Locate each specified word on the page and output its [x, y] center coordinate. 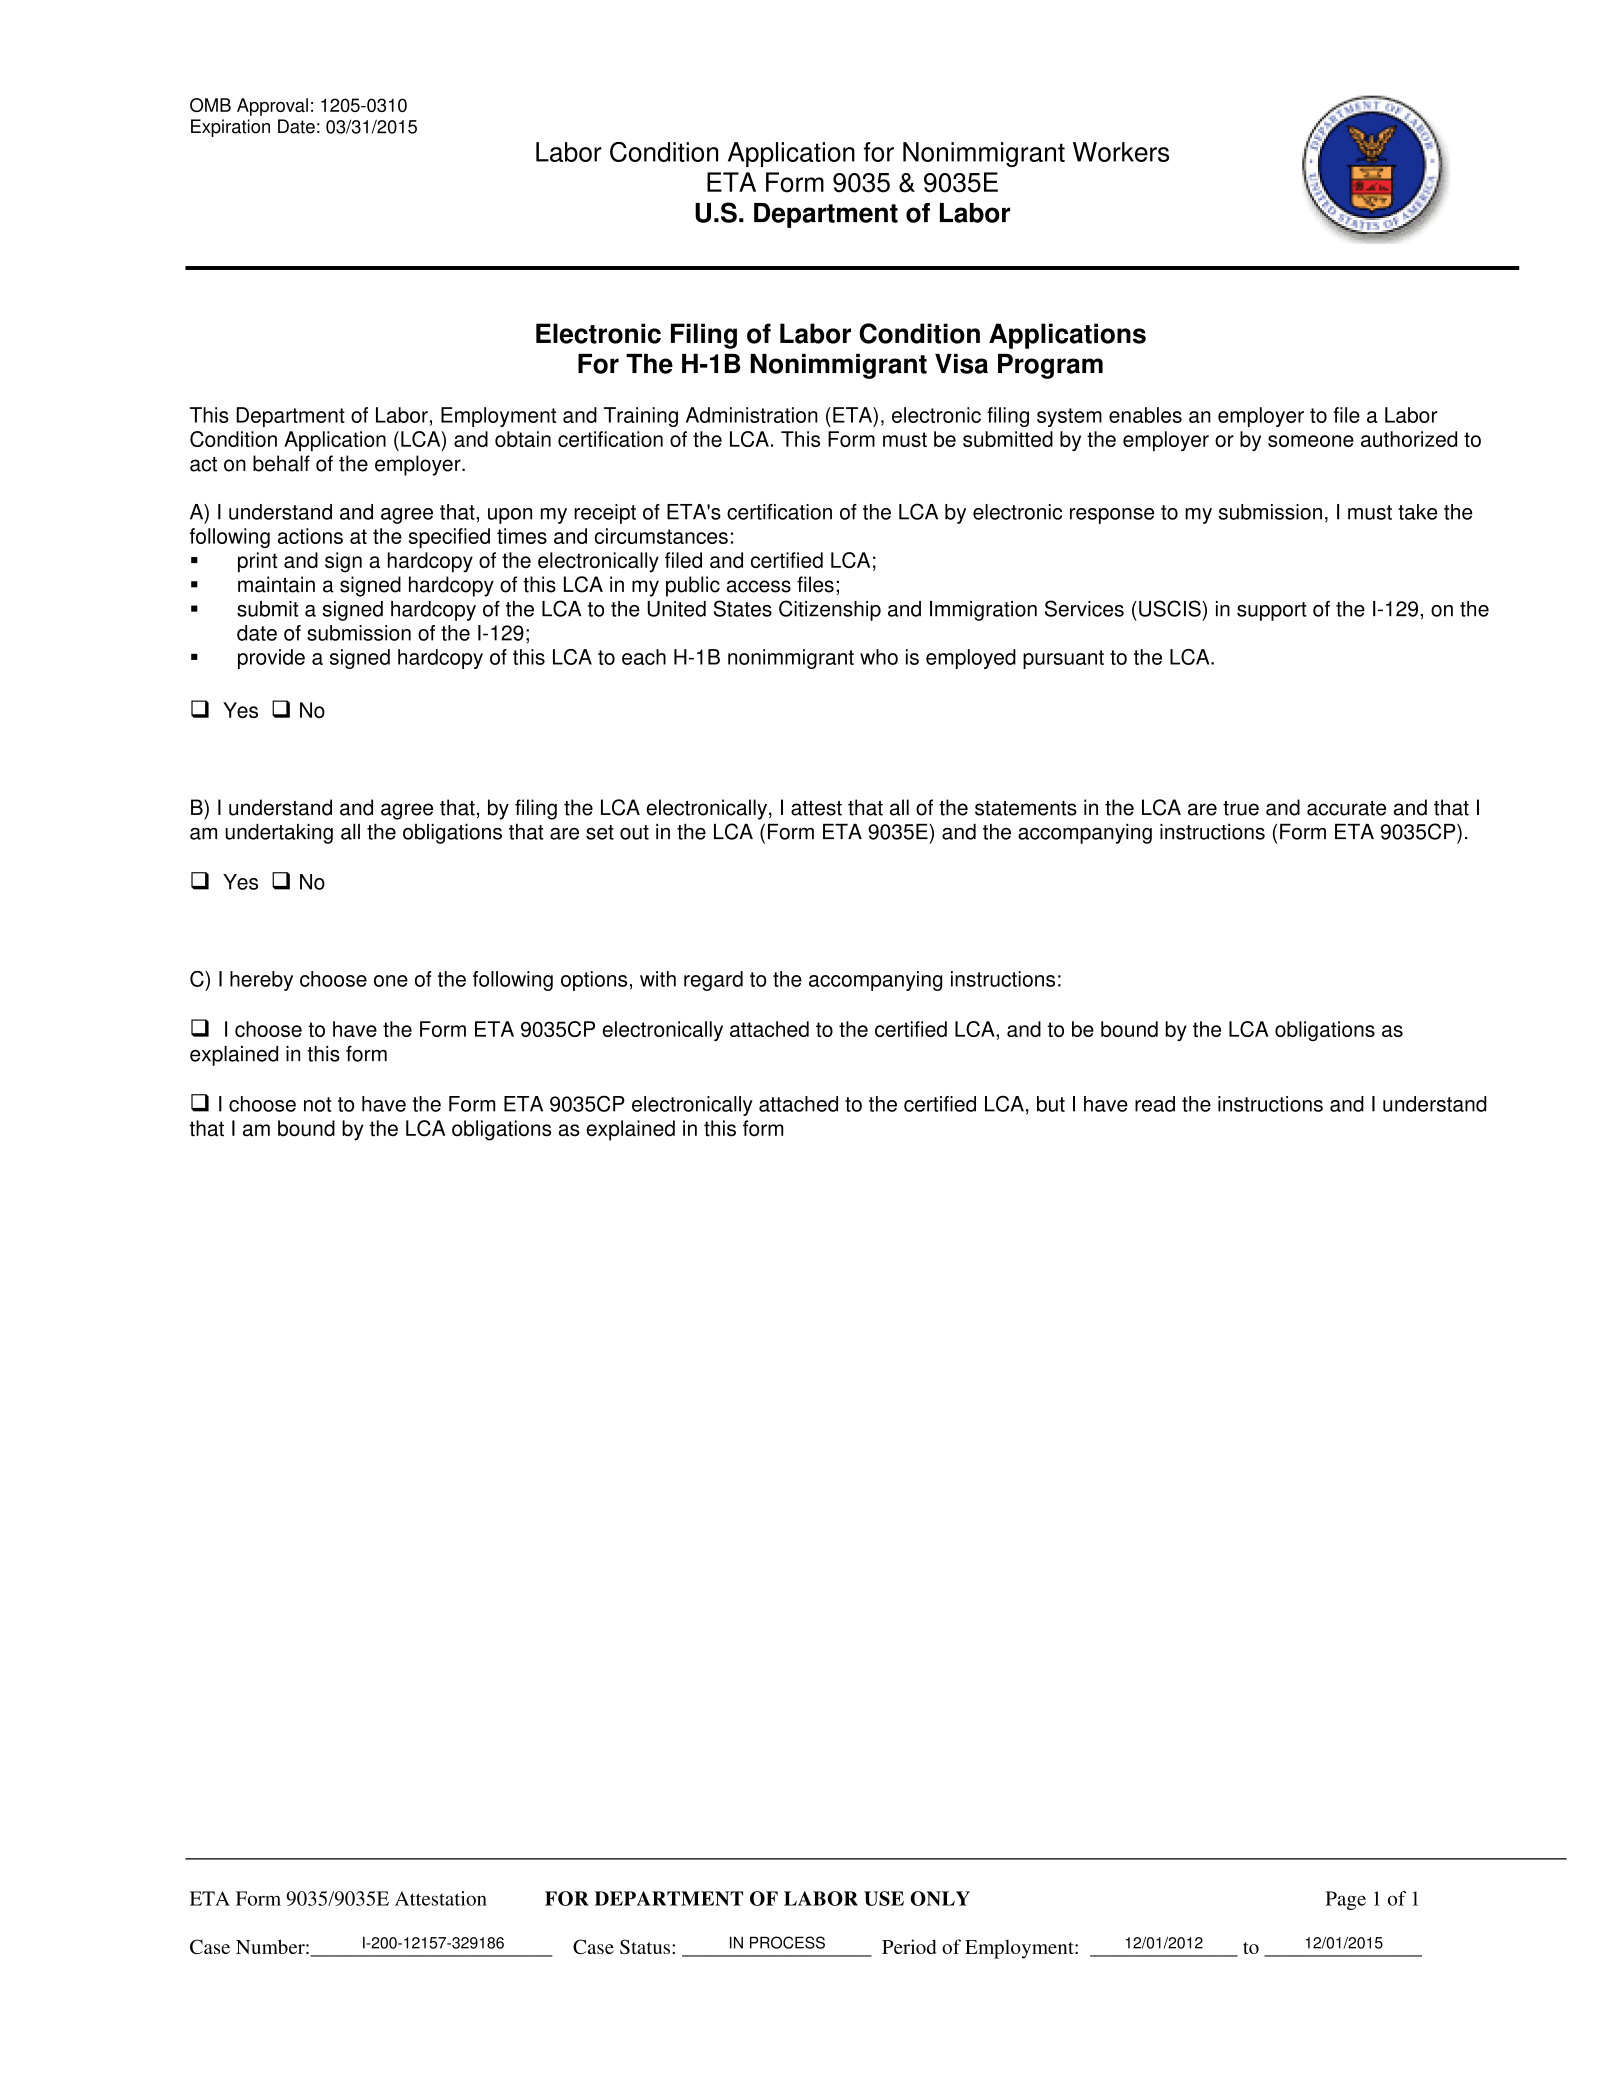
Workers [1121, 152]
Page [1346, 1900]
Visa [961, 364]
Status [645, 1946]
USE [884, 1898]
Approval [272, 107]
